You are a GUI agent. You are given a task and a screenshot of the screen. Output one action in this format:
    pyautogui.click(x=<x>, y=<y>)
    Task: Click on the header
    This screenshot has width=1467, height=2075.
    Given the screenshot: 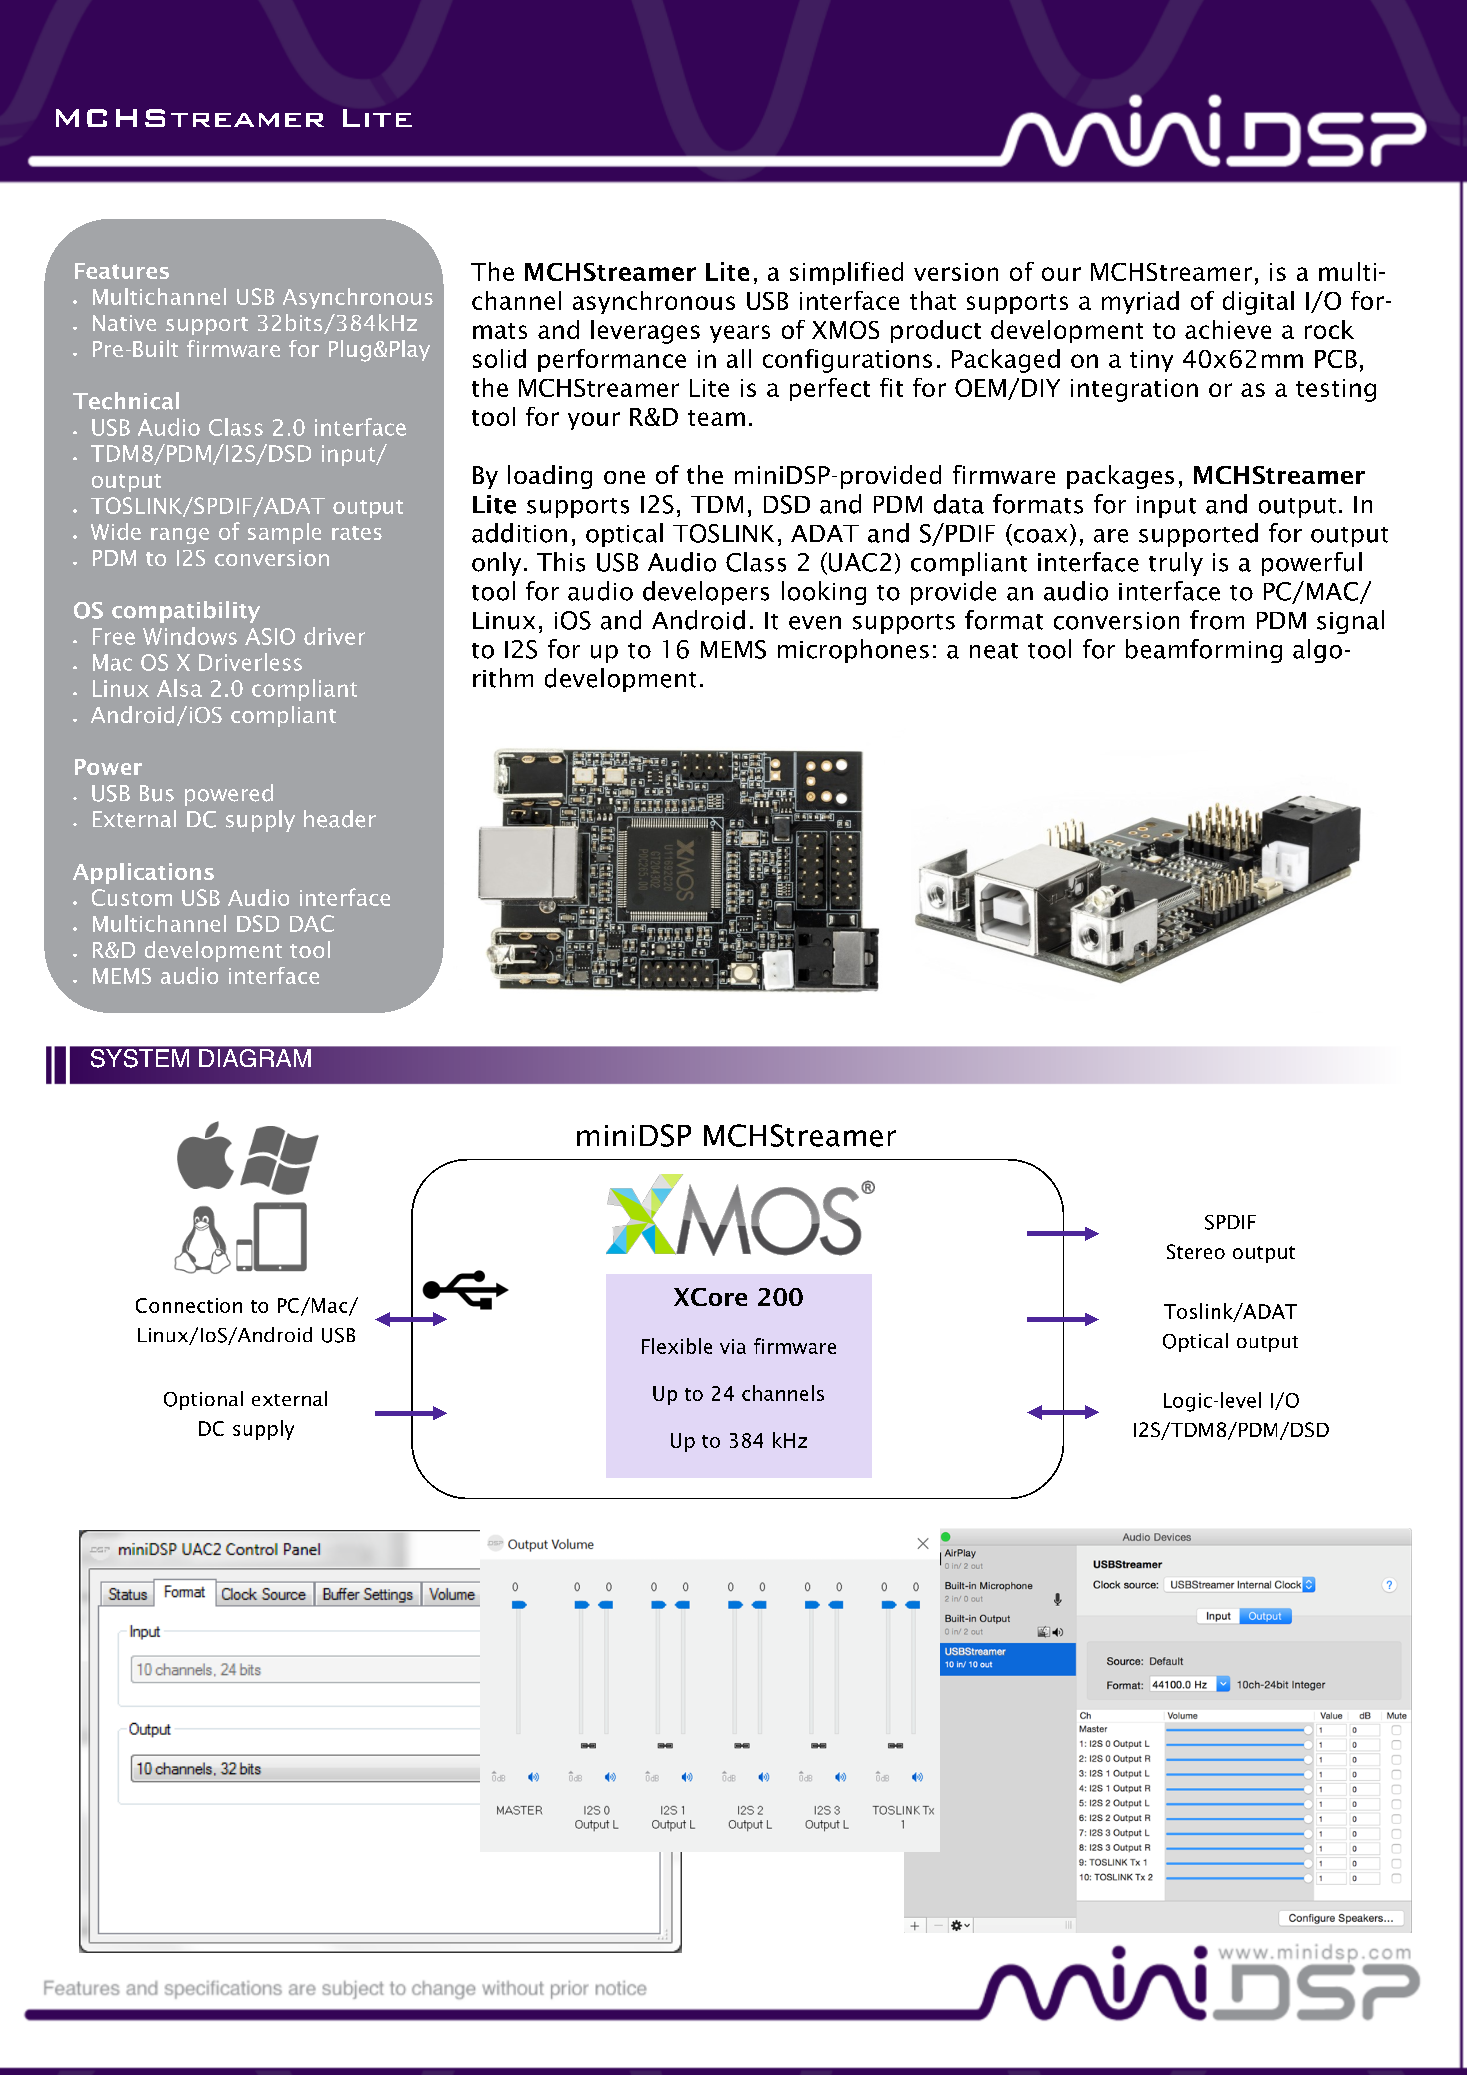 What is the action you would take?
    pyautogui.click(x=340, y=819)
